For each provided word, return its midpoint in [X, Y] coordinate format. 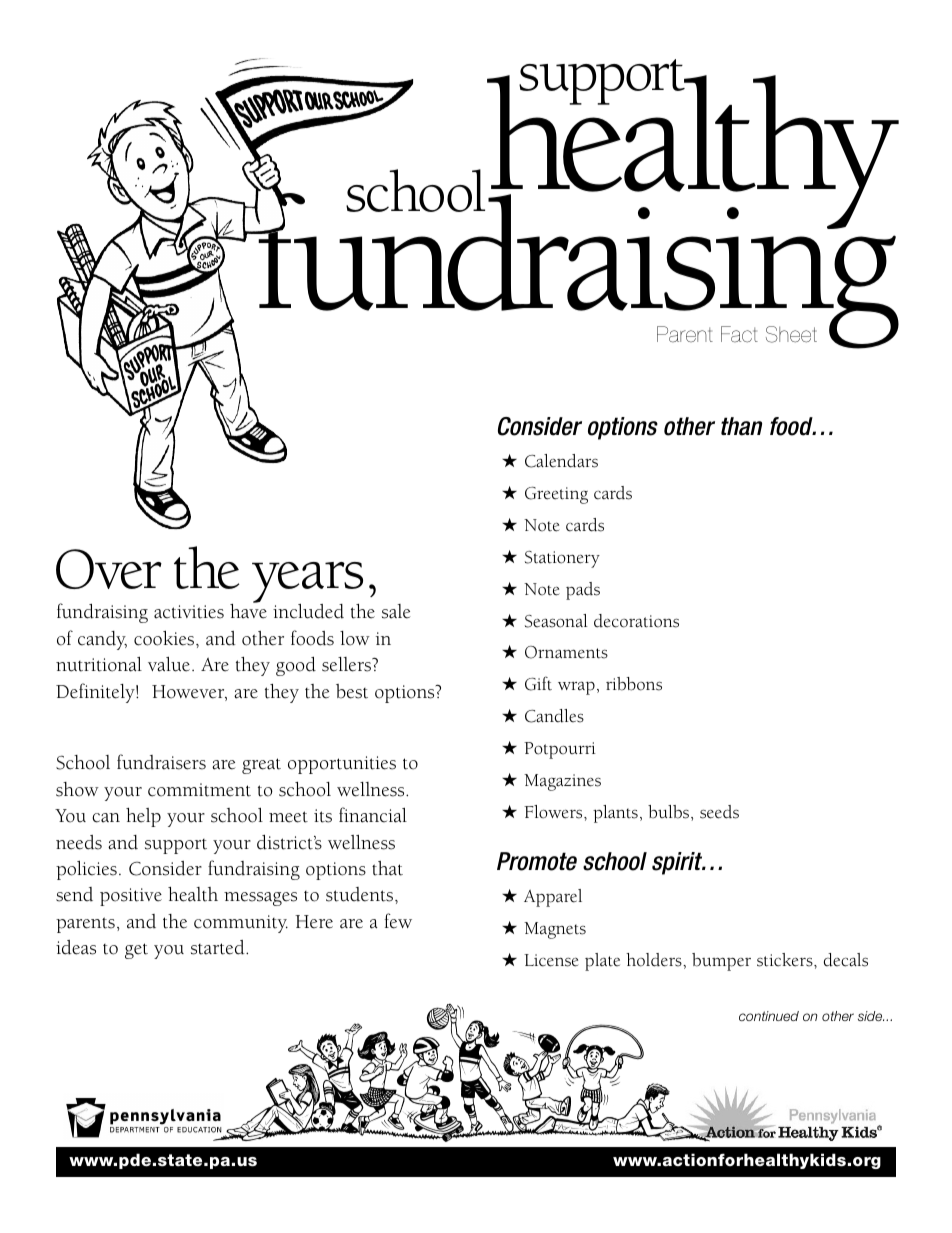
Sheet [791, 334]
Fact [739, 334]
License [551, 960]
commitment [199, 790]
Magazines [562, 782]
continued [769, 1016]
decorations [636, 621]
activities [189, 612]
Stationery [562, 559]
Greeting [556, 495]
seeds [719, 812]
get [136, 951]
